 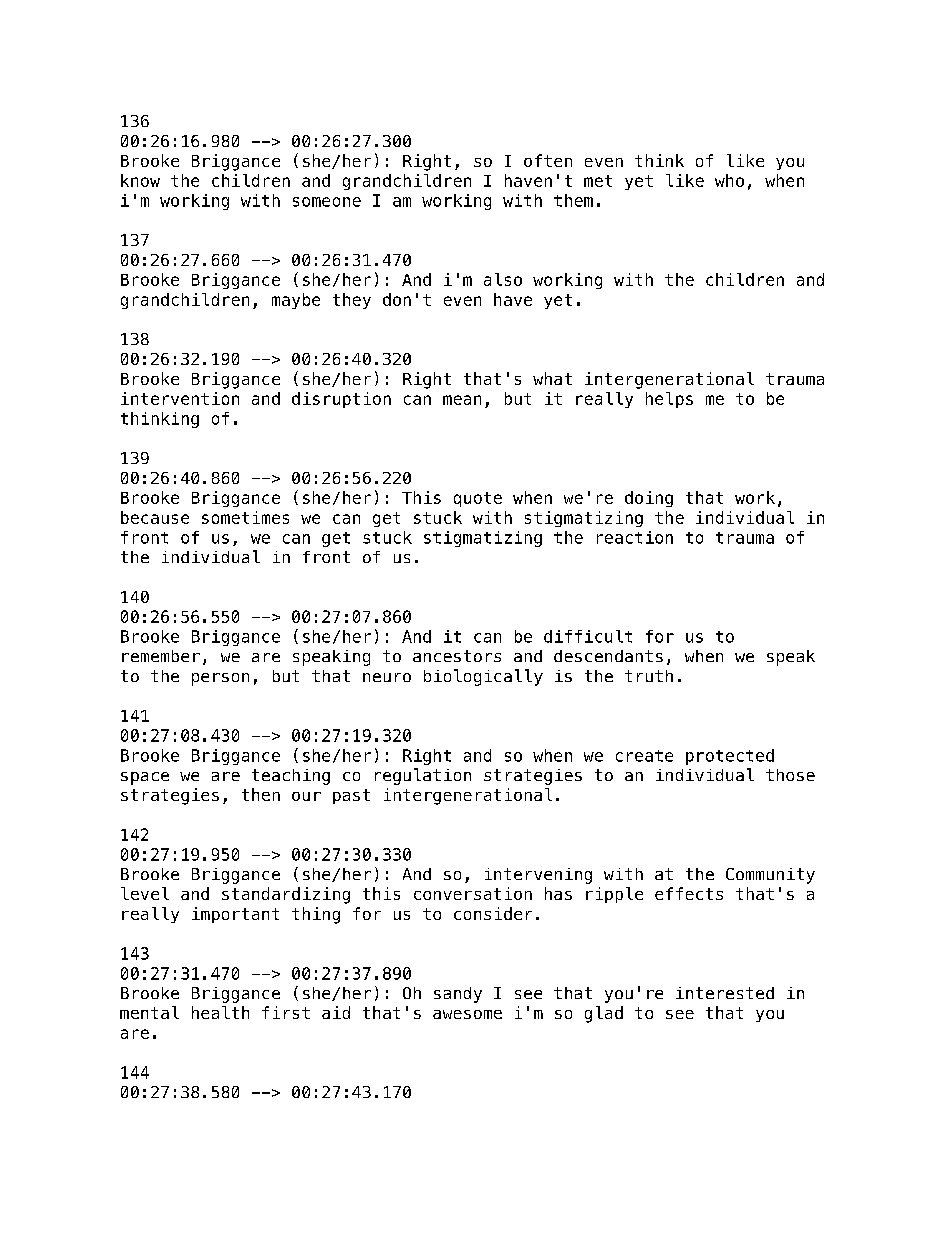 I want to click on protected, so click(x=730, y=757).
